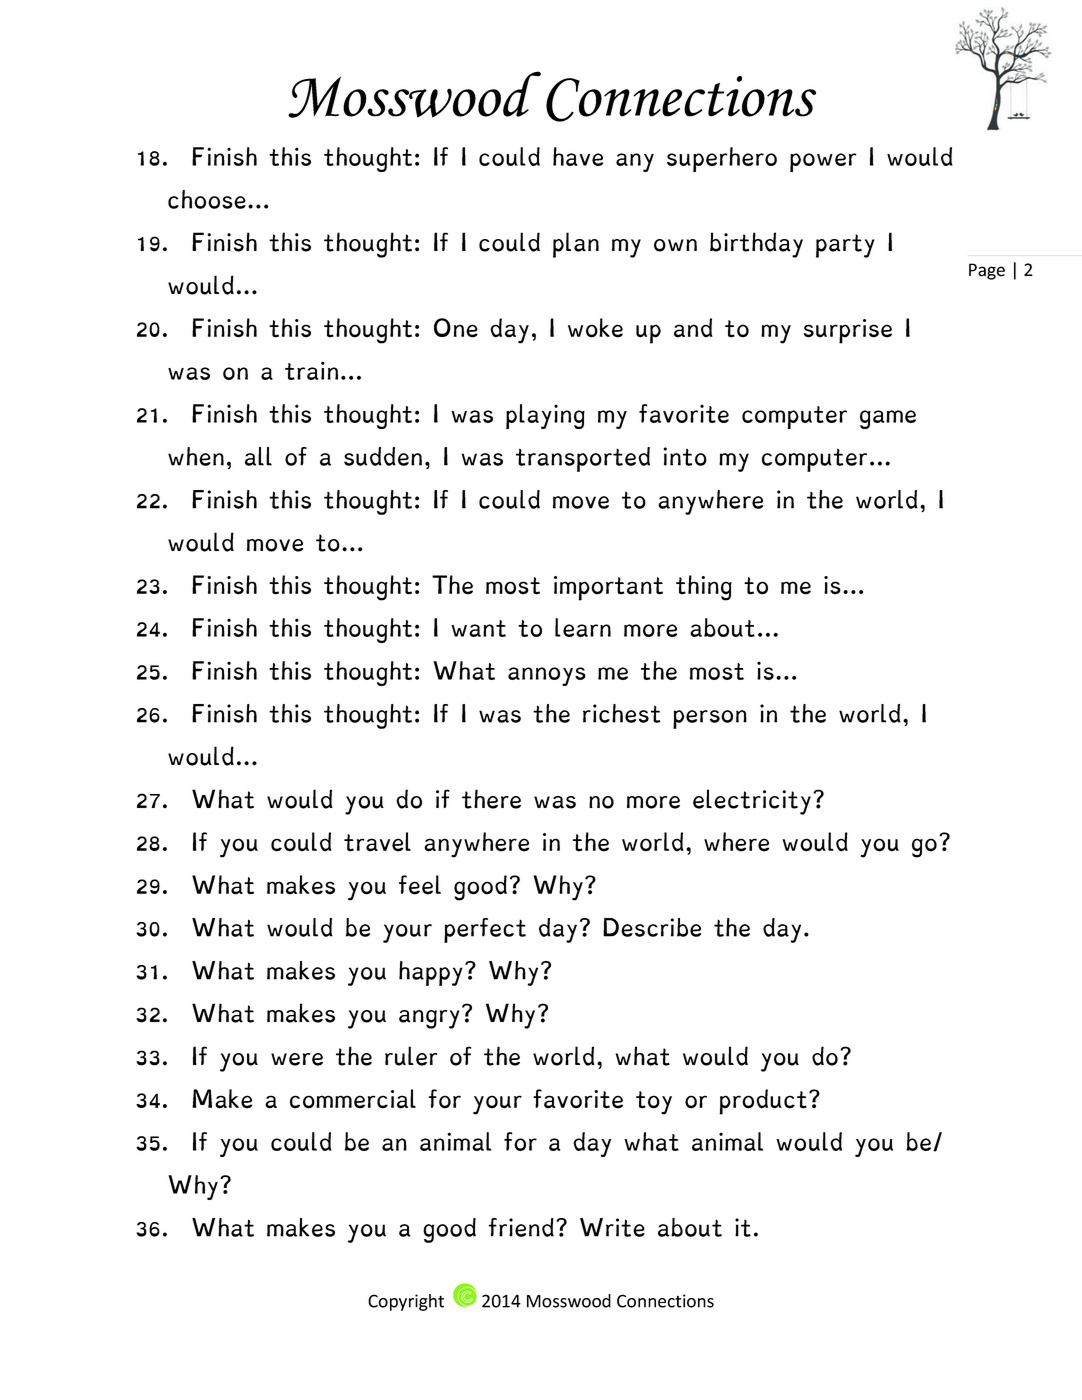 This screenshot has height=1400, width=1082. What do you see at coordinates (377, 842) in the screenshot?
I see `travel` at bounding box center [377, 842].
